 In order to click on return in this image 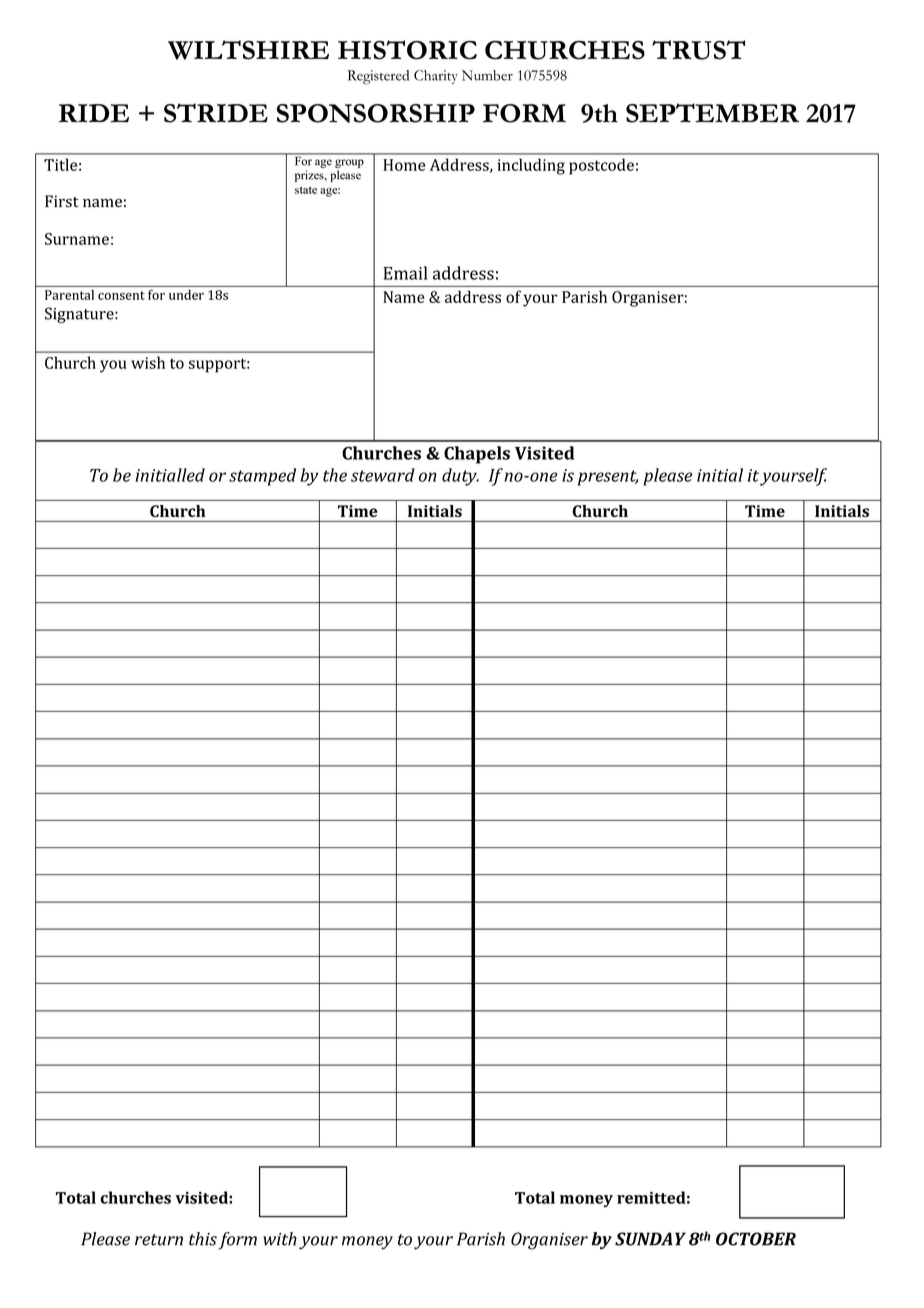, I will do `click(159, 1240)`.
